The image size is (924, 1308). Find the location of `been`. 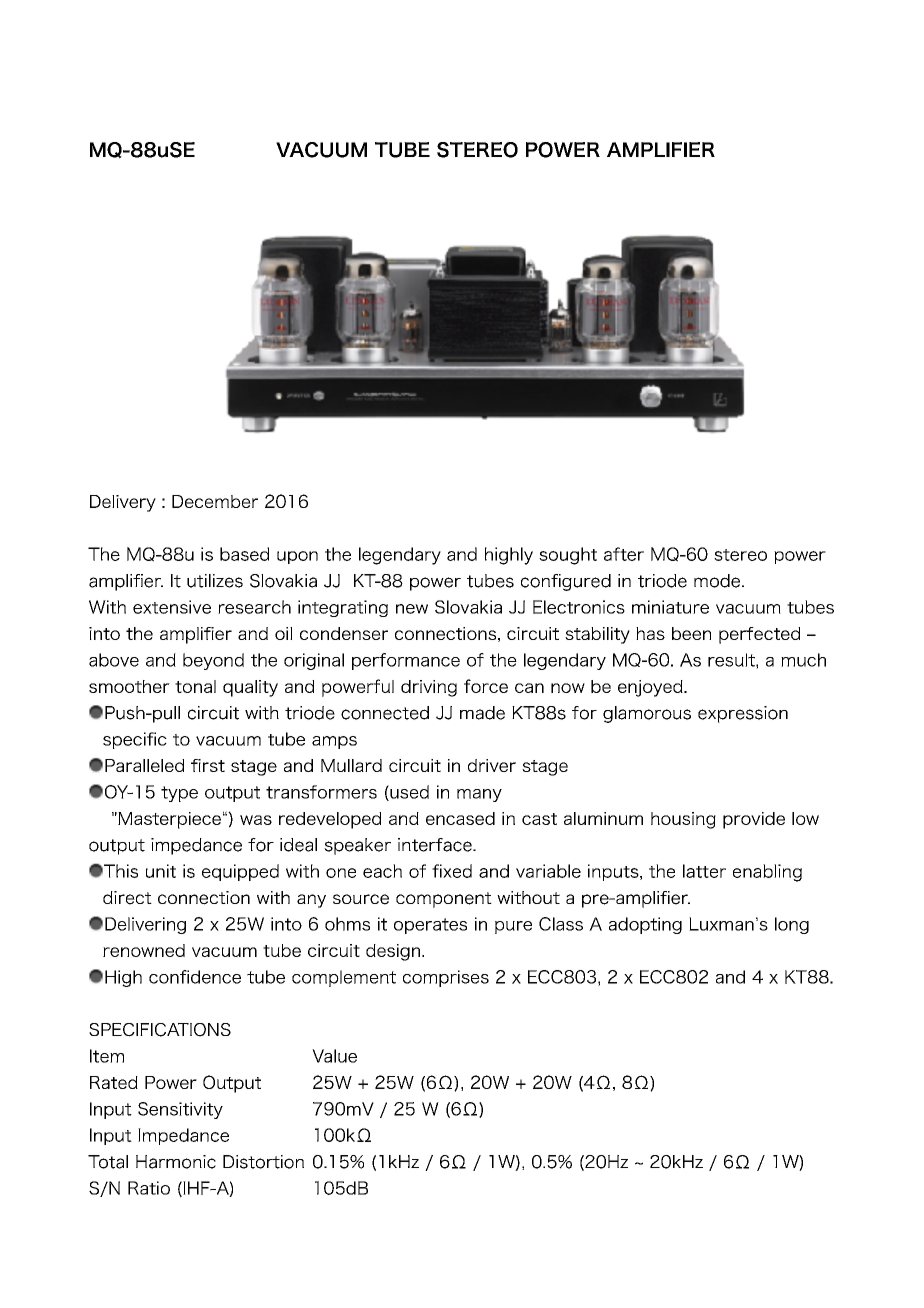

been is located at coordinates (691, 633).
